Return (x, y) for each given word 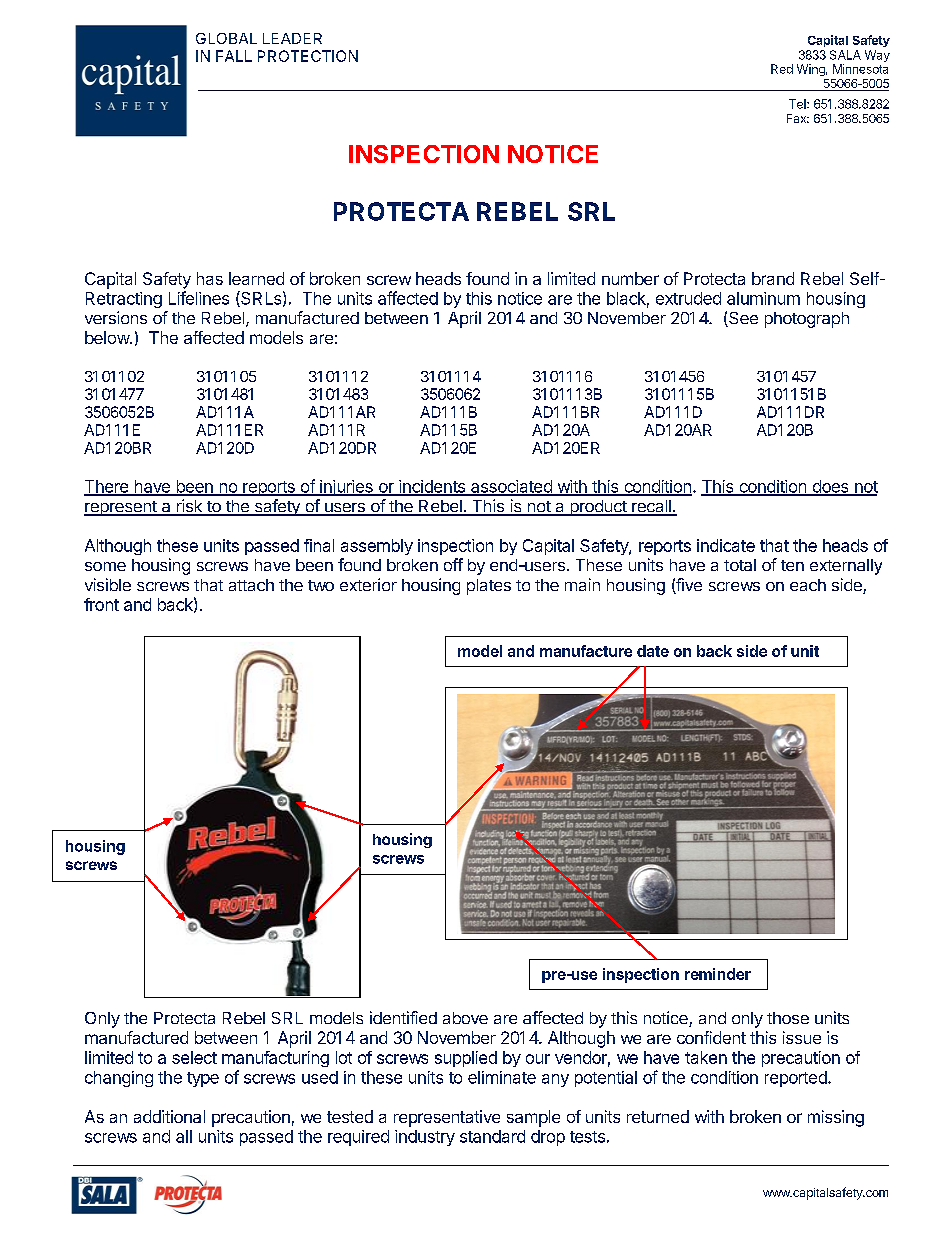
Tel (798, 104)
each (808, 585)
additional (169, 1116)
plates (489, 587)
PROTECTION (308, 56)
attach (251, 585)
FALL (234, 56)
